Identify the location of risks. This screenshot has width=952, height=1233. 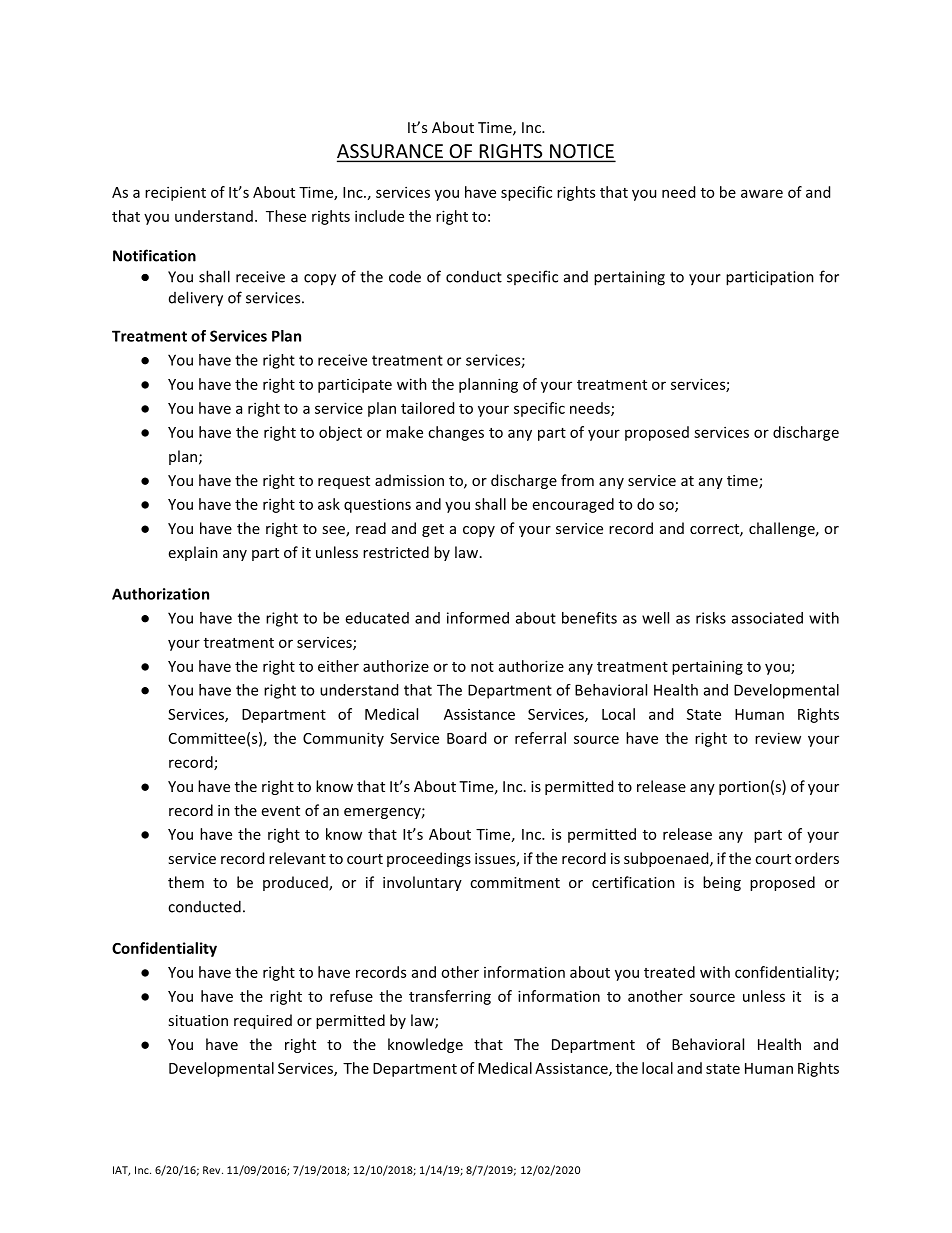
(711, 618).
